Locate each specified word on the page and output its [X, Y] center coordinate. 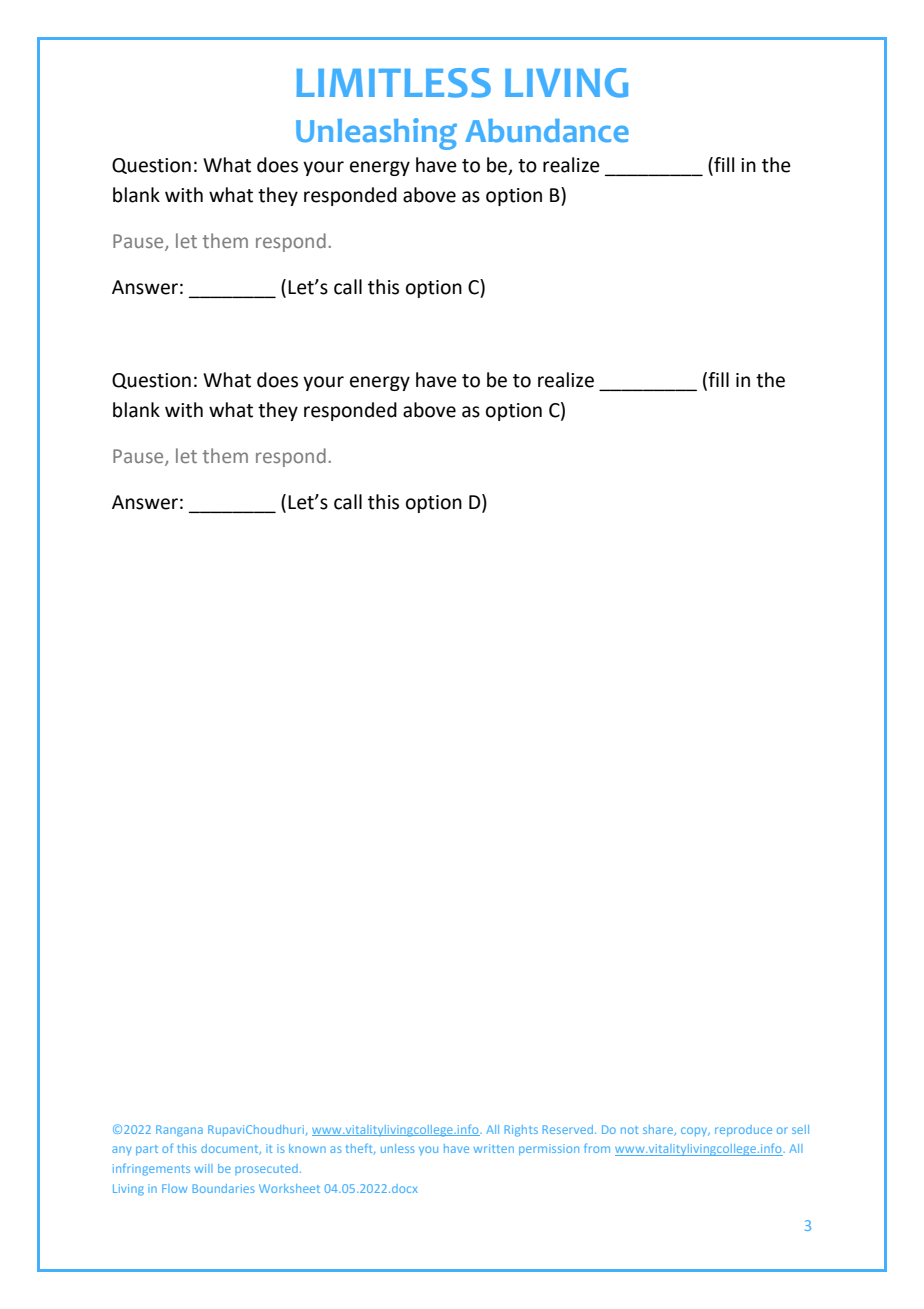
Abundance [547, 131]
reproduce [743, 1130]
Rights [521, 1131]
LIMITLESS [393, 83]
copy [695, 1131]
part [147, 1150]
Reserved [568, 1129]
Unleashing [376, 134]
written [494, 1148]
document [231, 1149]
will [203, 1168]
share [659, 1130]
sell [800, 1129]
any [121, 1150]
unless [398, 1148]
